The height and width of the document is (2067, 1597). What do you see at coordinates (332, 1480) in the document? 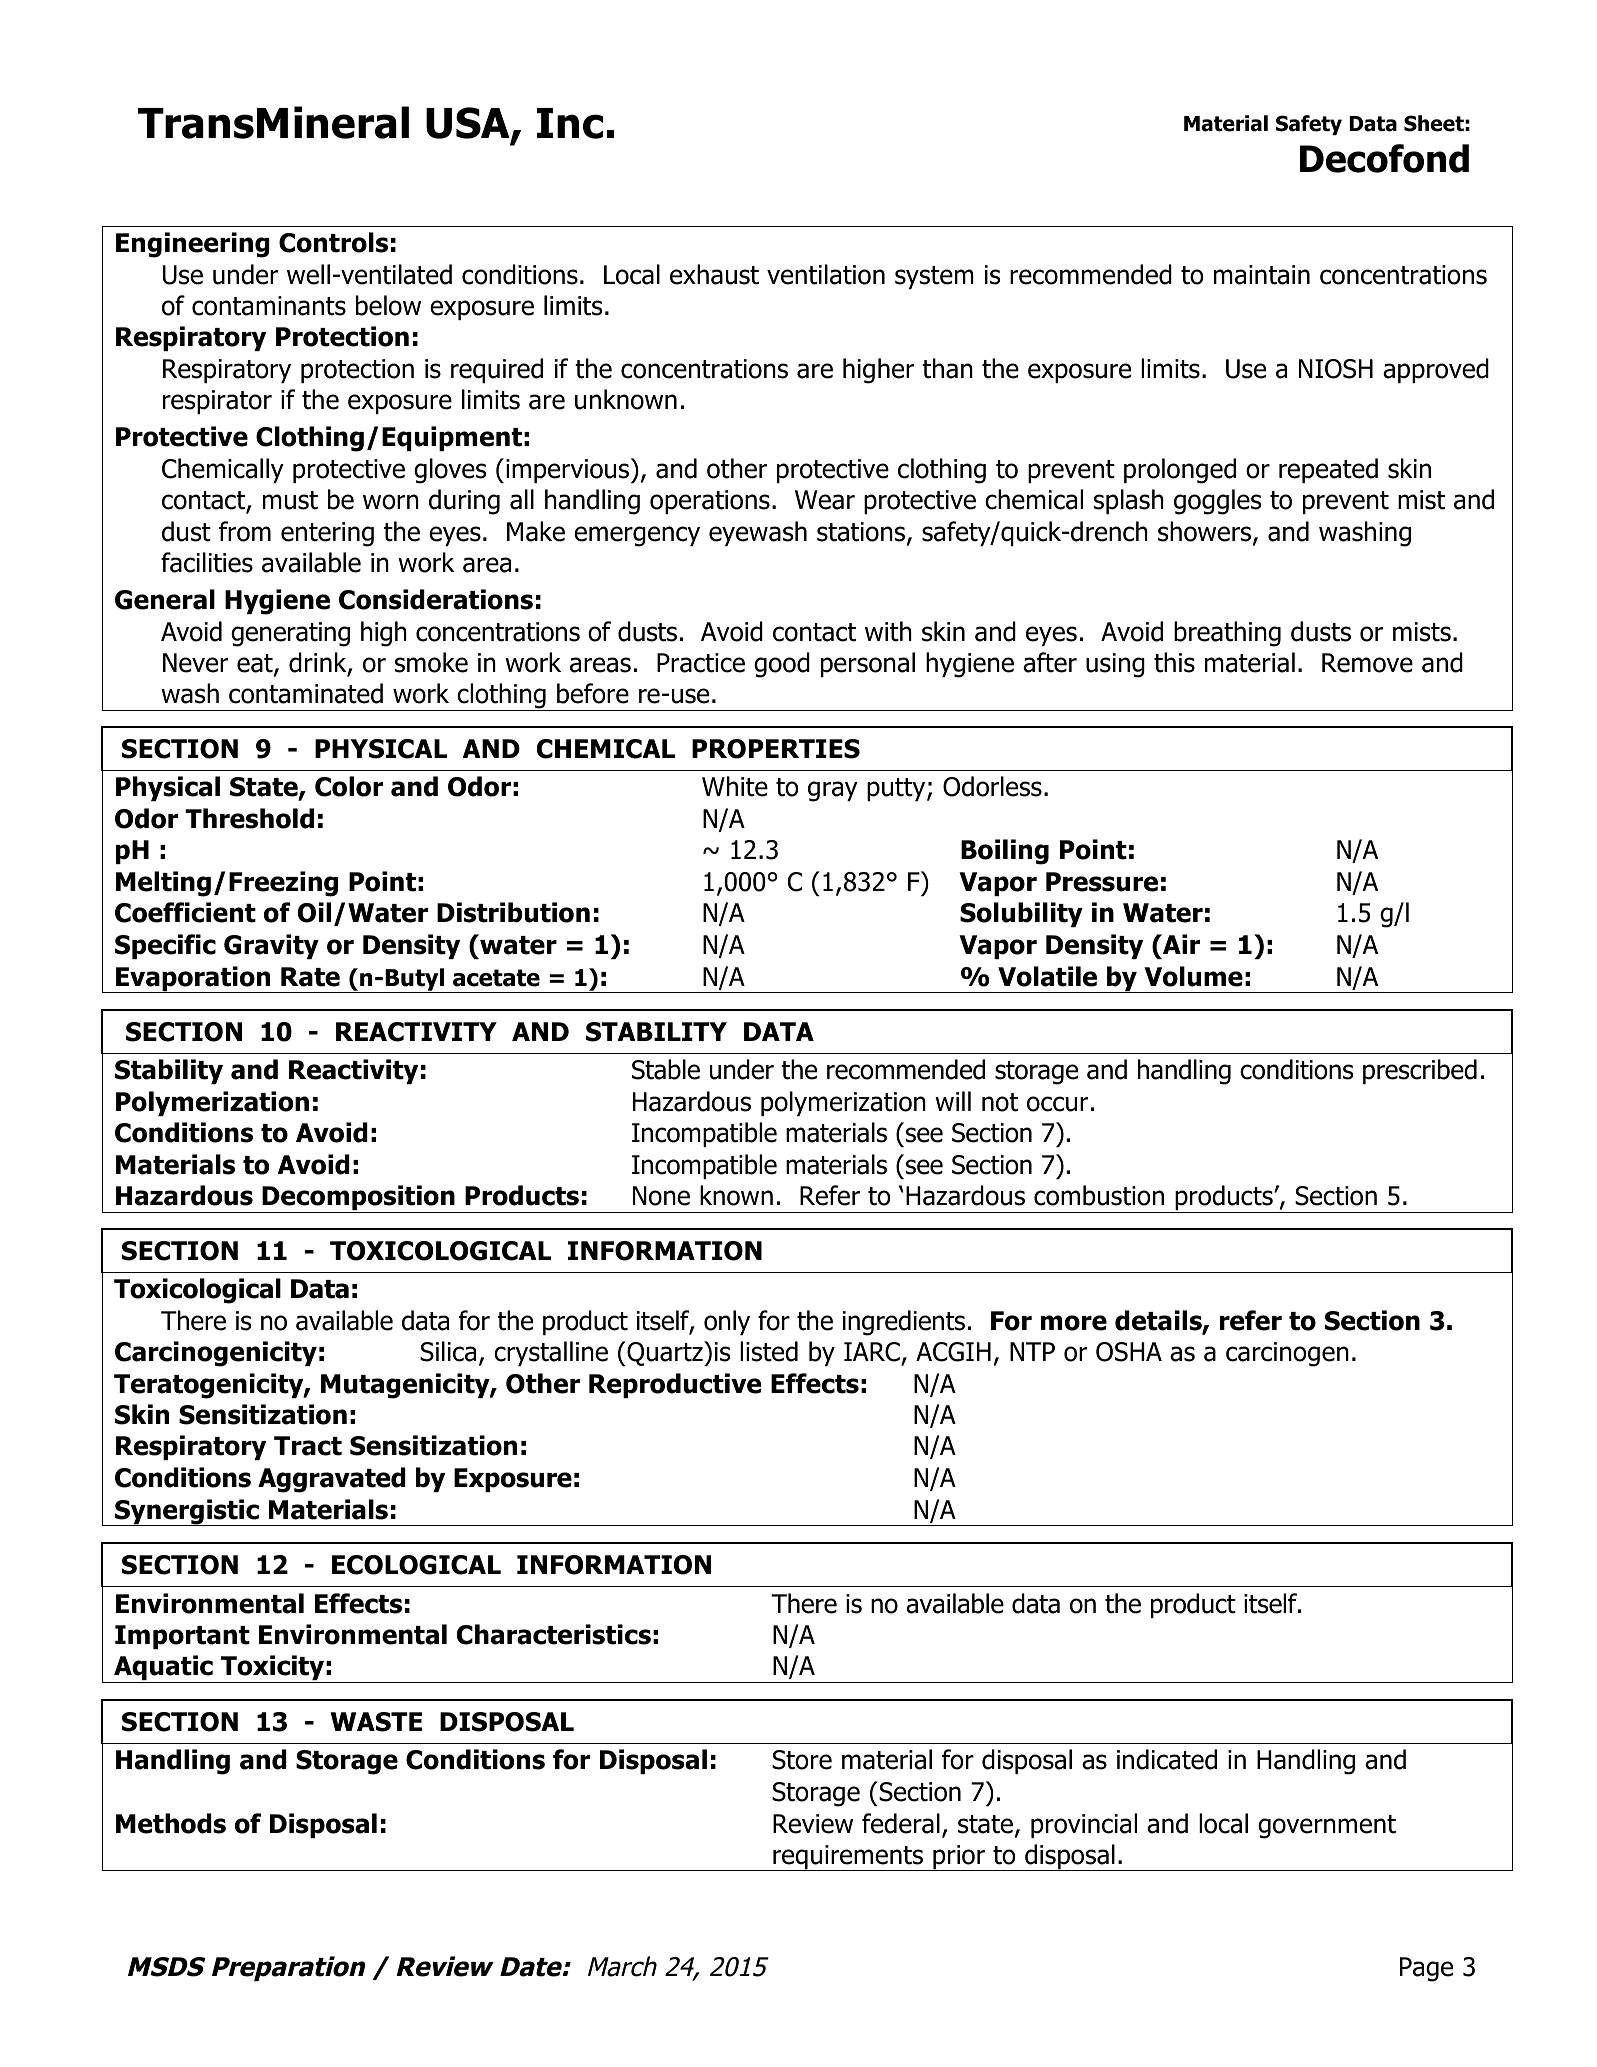
I see `Aggravated` at bounding box center [332, 1480].
